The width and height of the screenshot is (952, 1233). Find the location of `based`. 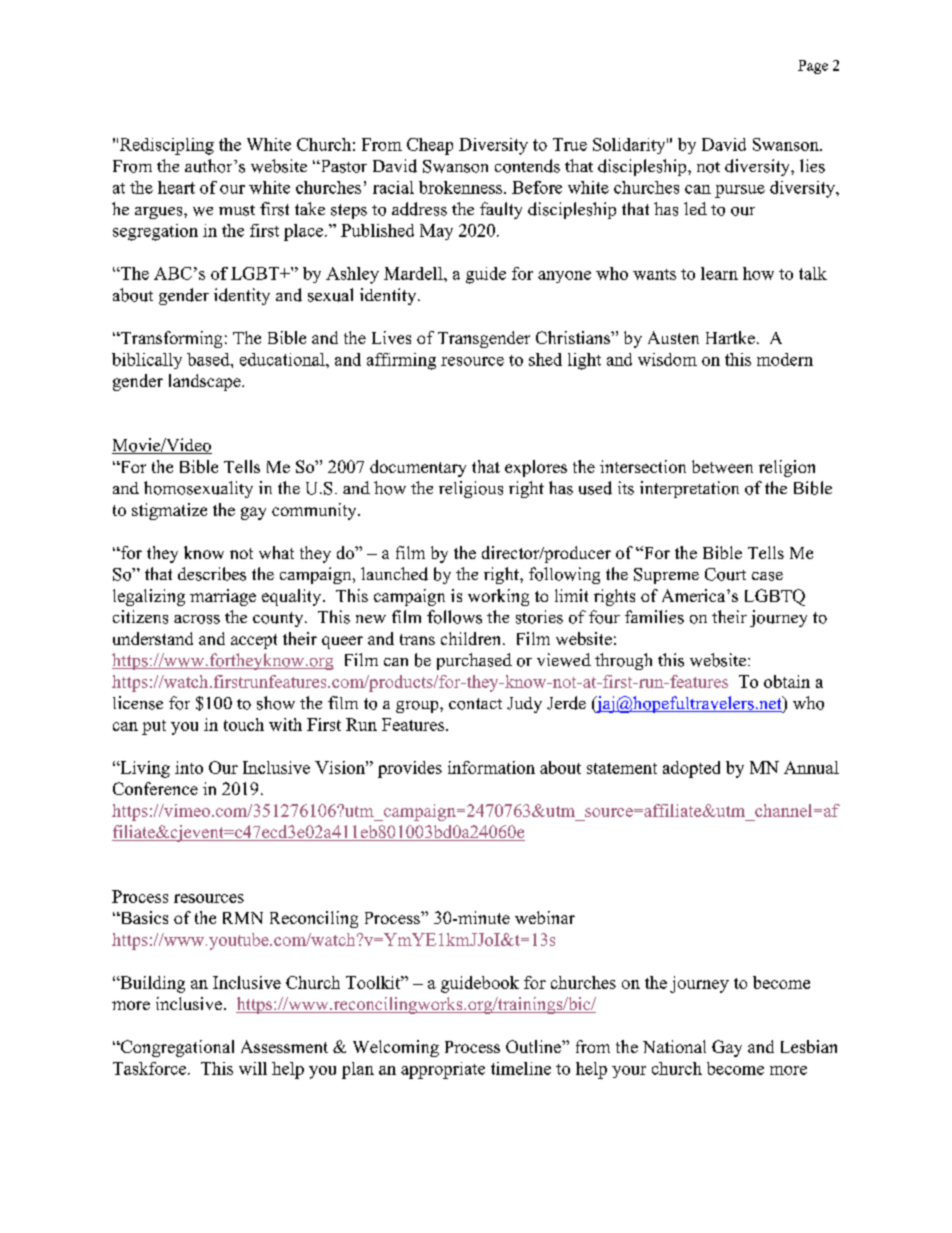

based is located at coordinates (209, 359).
